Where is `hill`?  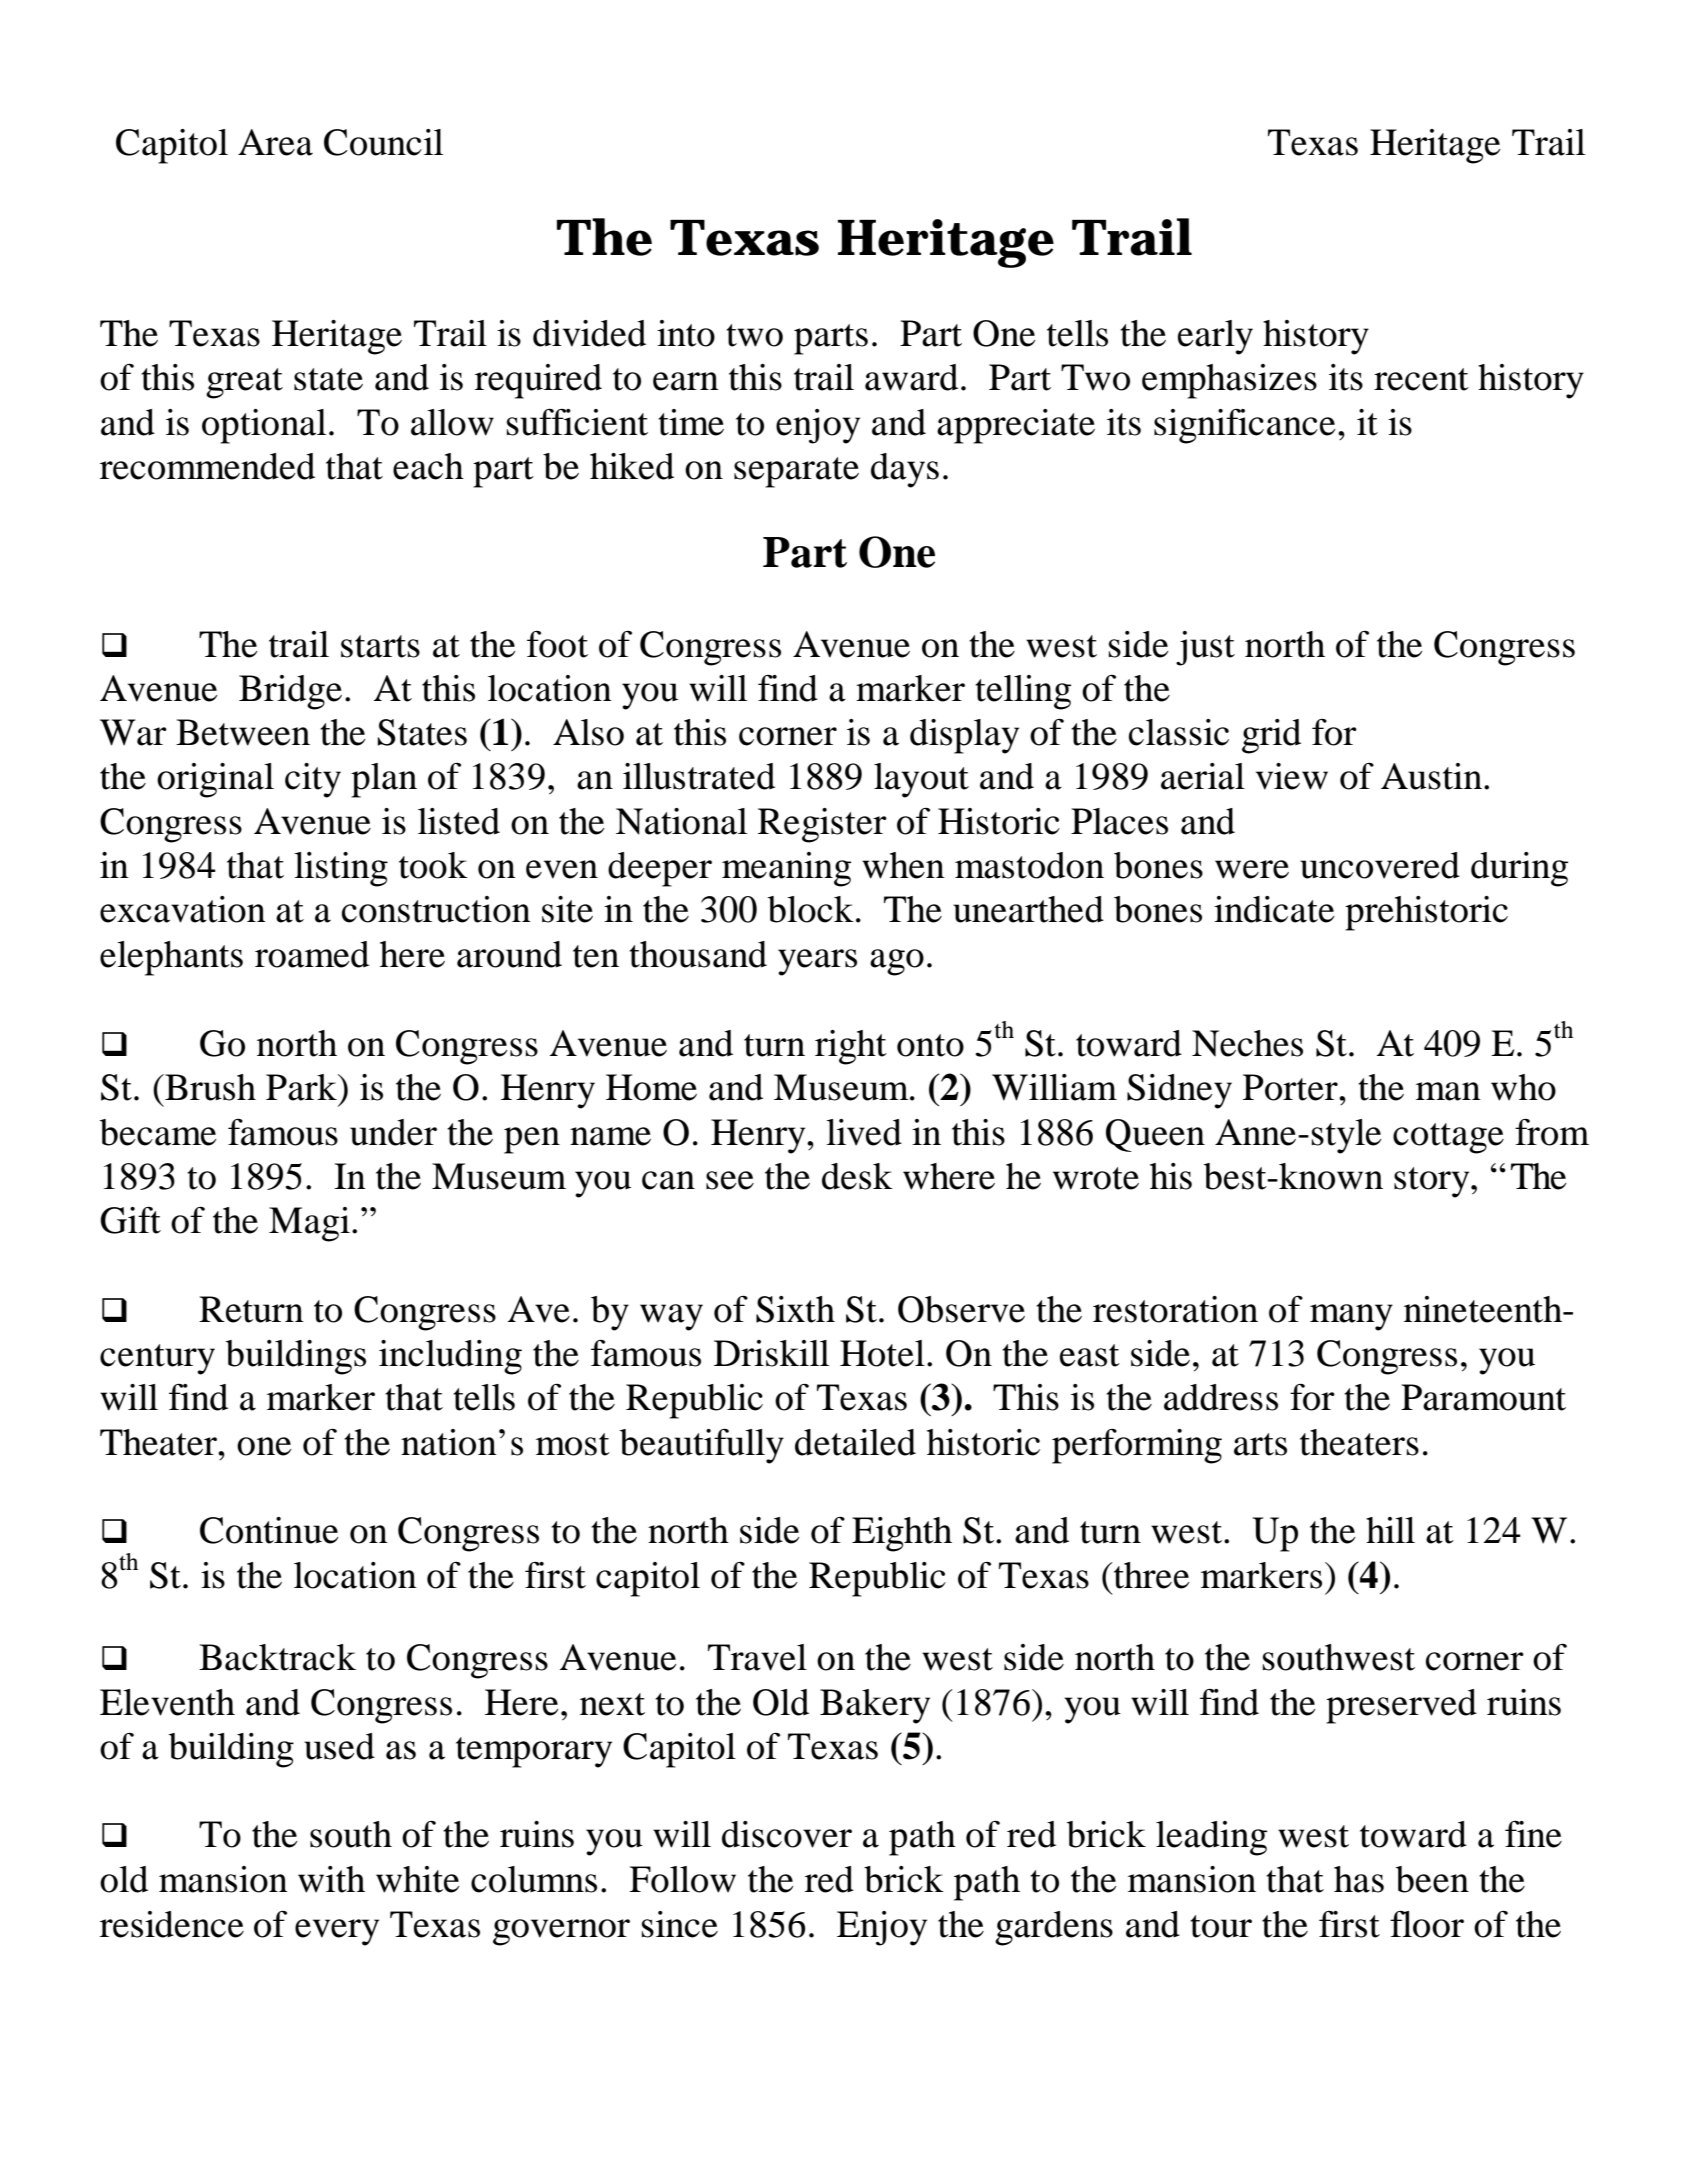
hill is located at coordinates (1390, 1530).
